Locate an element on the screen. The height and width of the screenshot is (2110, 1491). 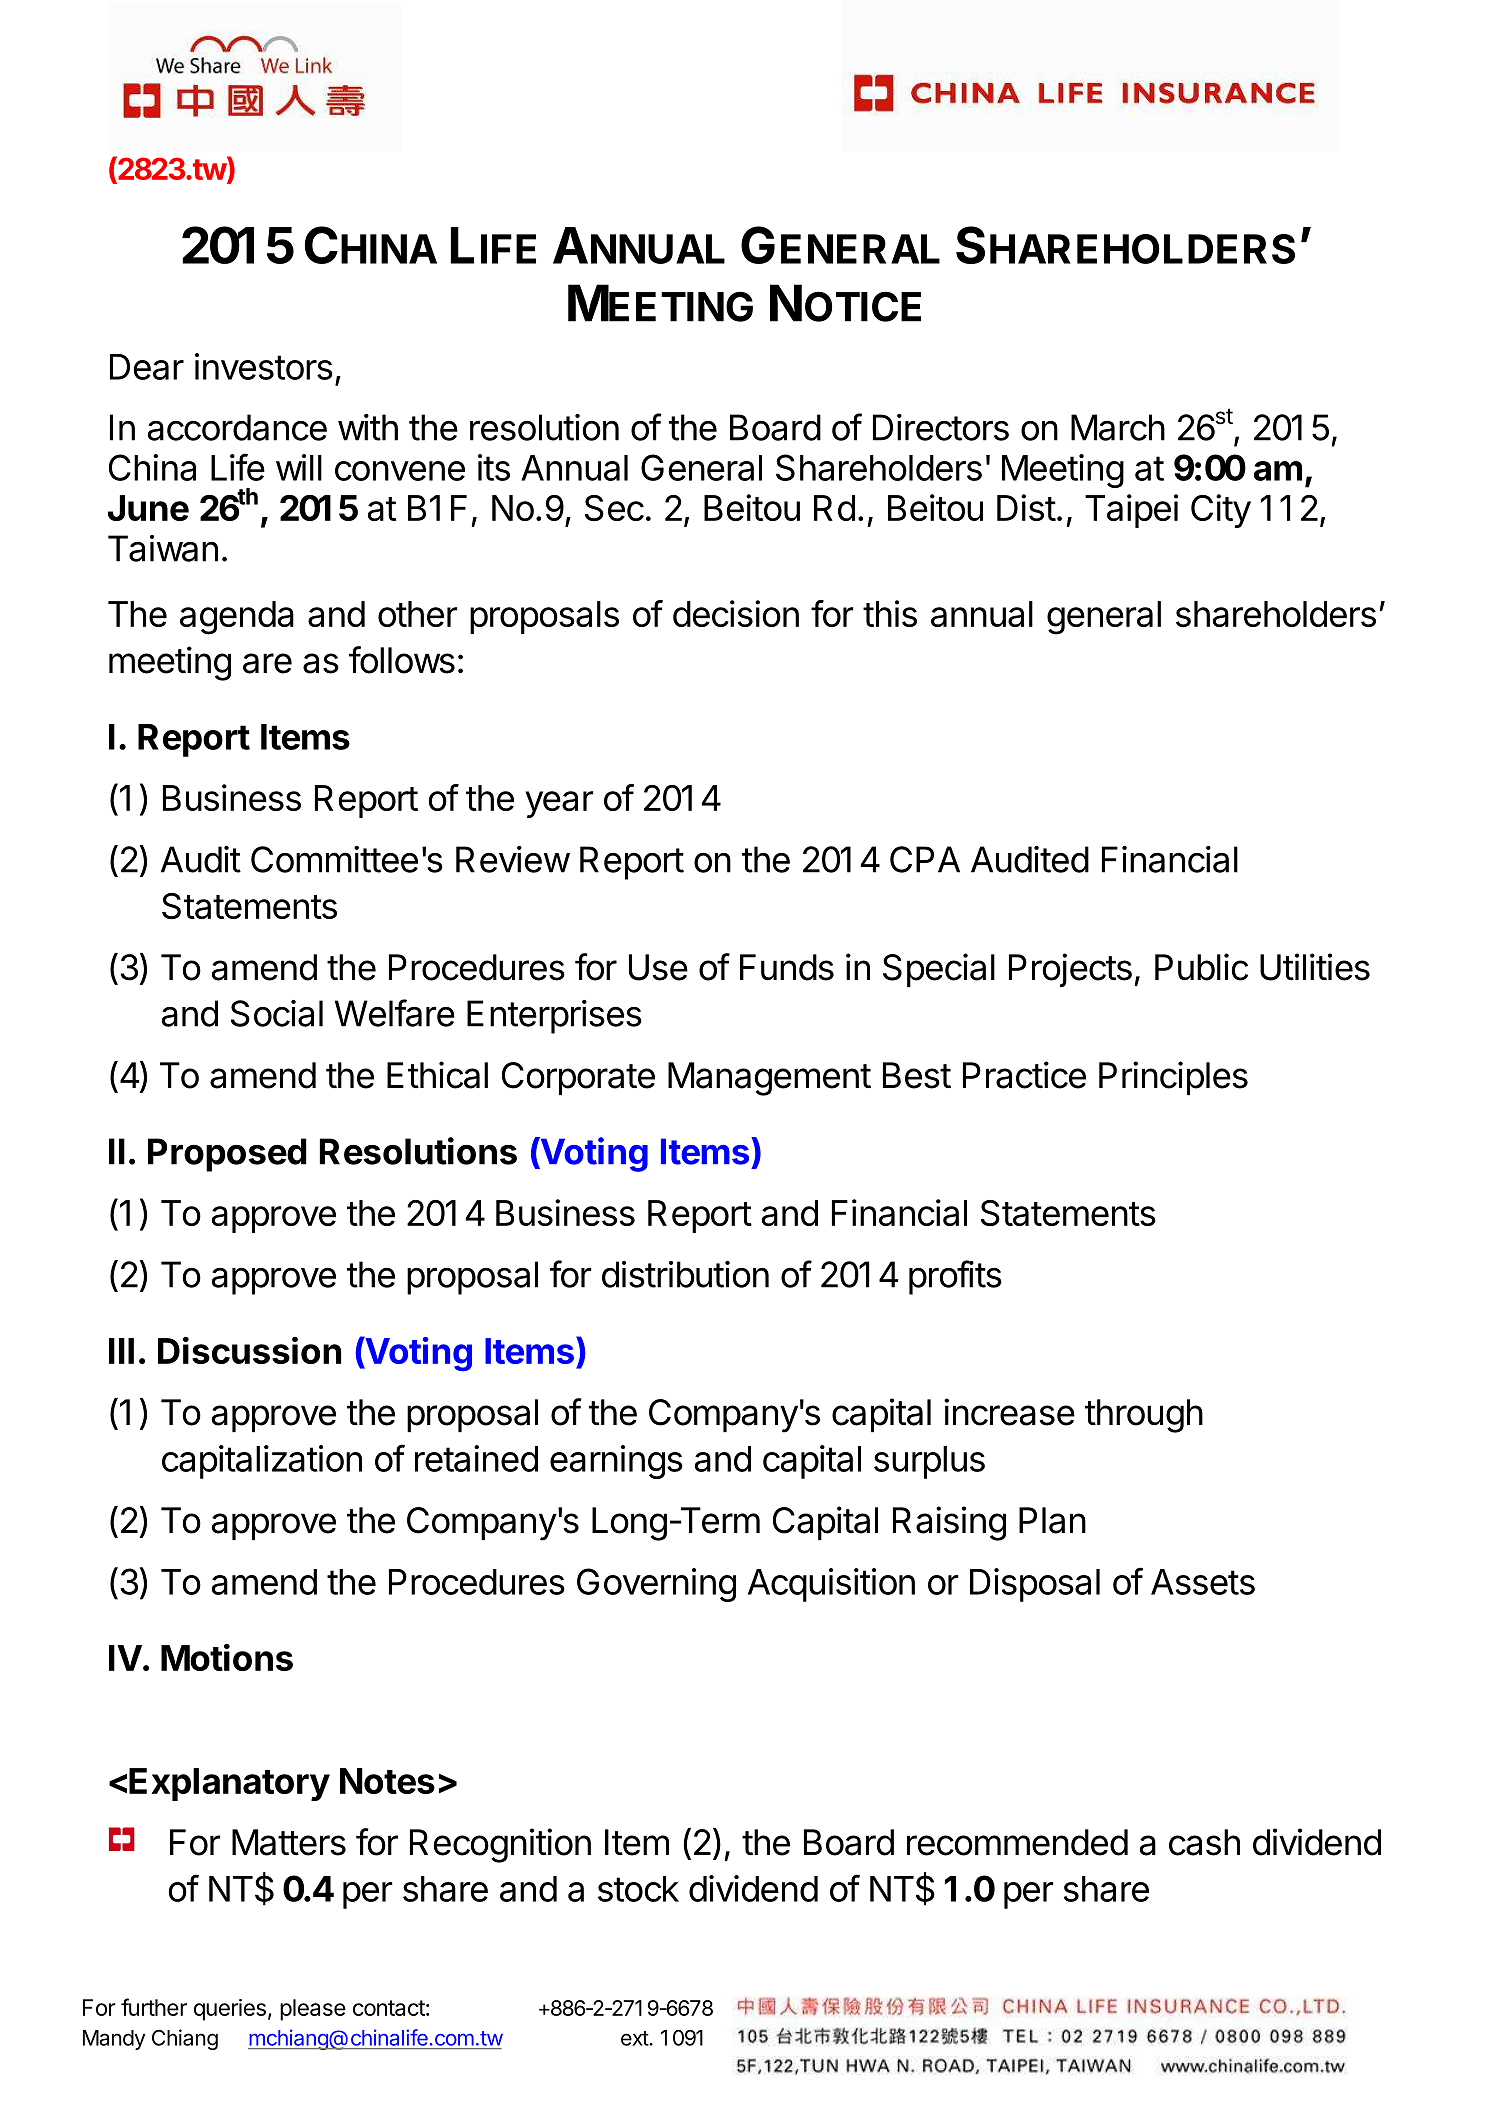
Public is located at coordinates (1201, 967).
